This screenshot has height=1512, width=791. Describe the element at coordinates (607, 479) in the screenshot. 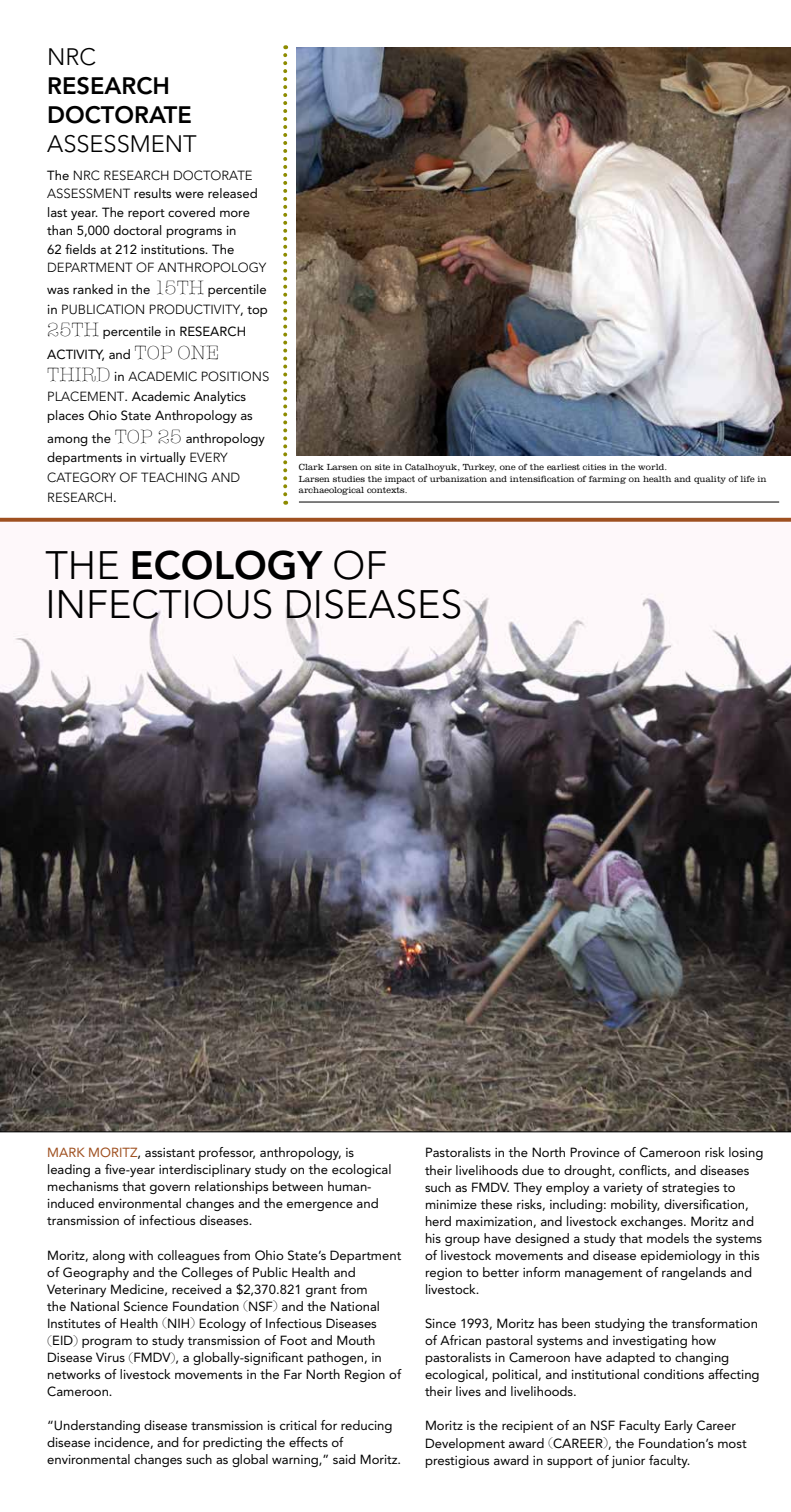

I see `farming` at that location.
